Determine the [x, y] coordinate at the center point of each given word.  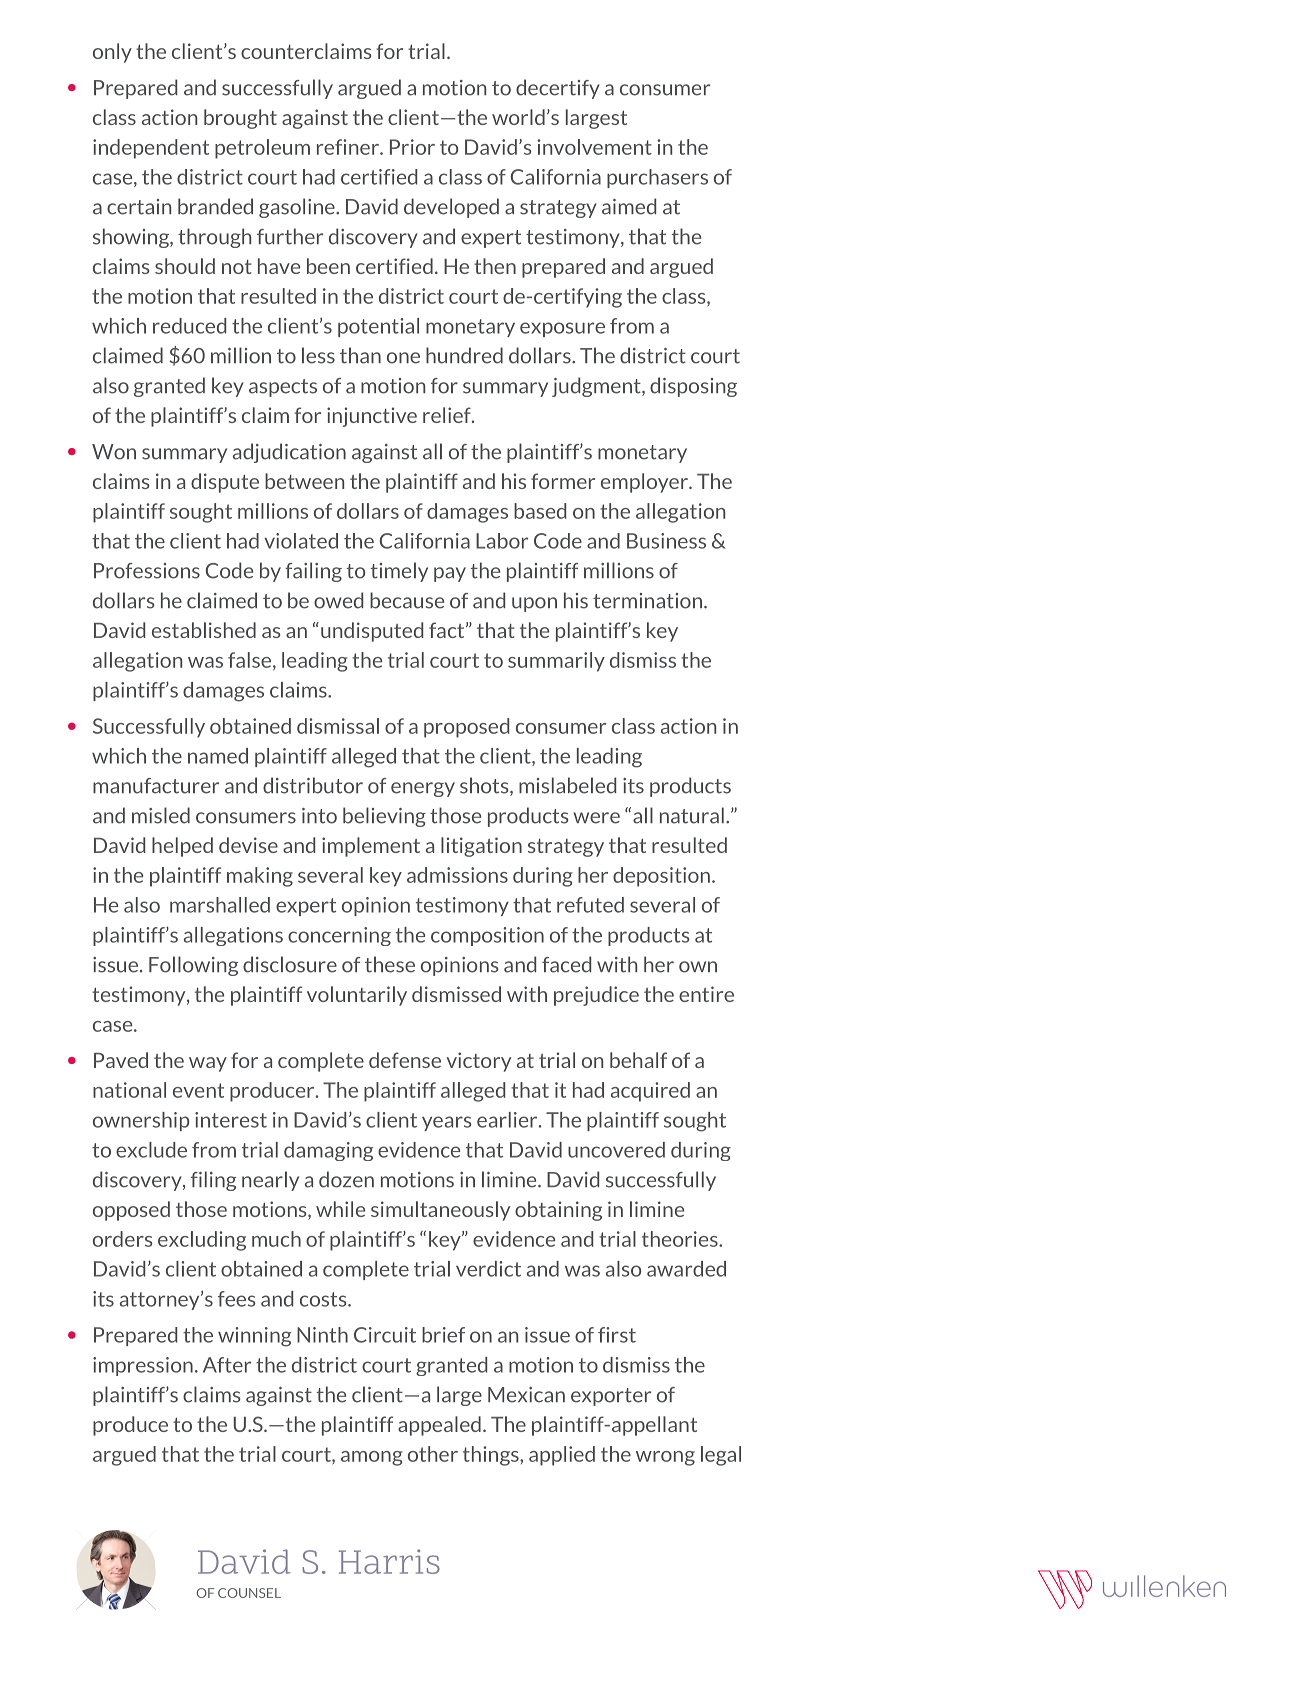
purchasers [657, 178]
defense [405, 1060]
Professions [147, 571]
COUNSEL [249, 1593]
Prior [412, 147]
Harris [389, 1561]
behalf [638, 1060]
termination [647, 601]
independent [151, 149]
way [208, 1064]
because [407, 600]
